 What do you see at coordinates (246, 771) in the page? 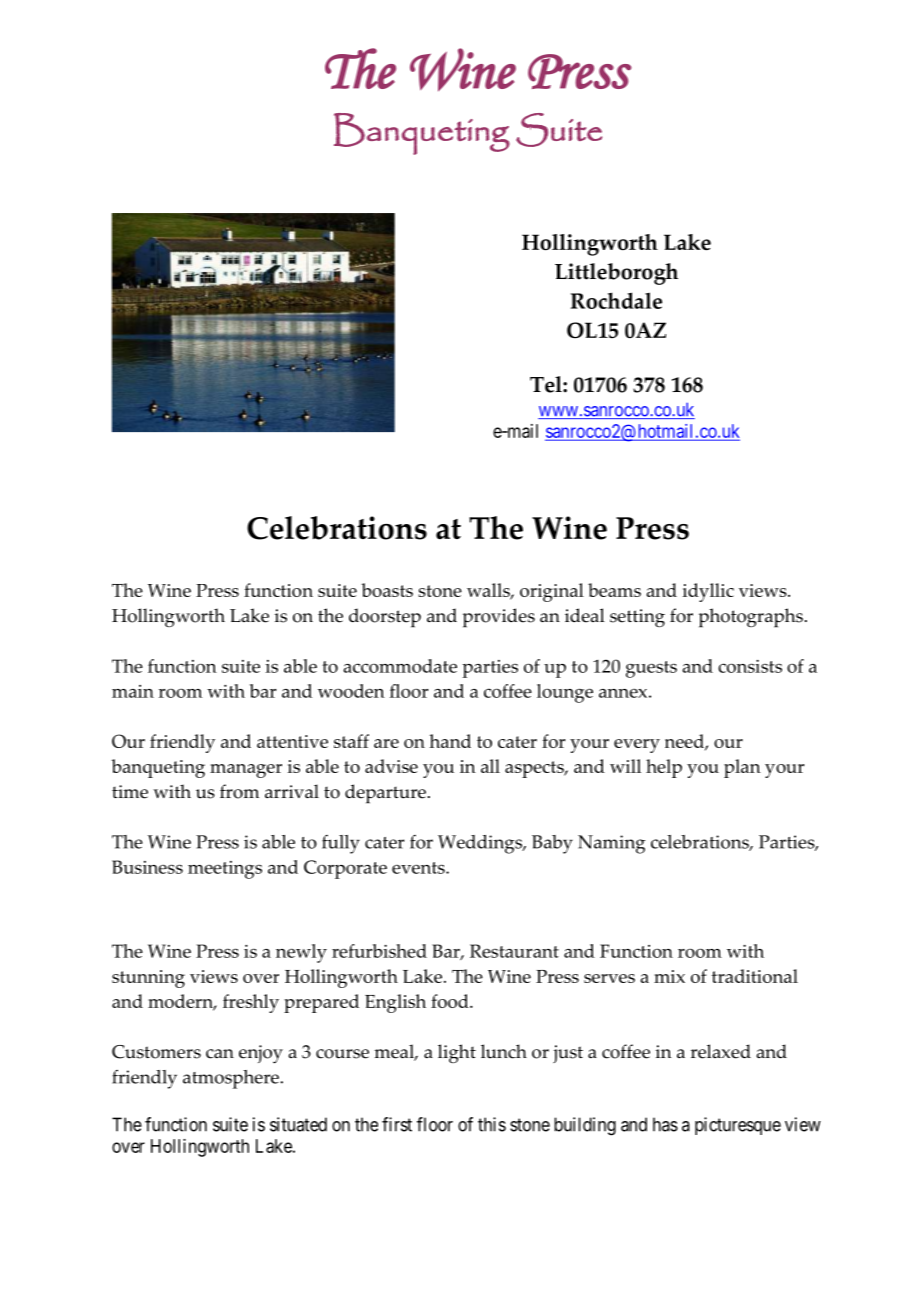
I see `manager` at bounding box center [246, 771].
